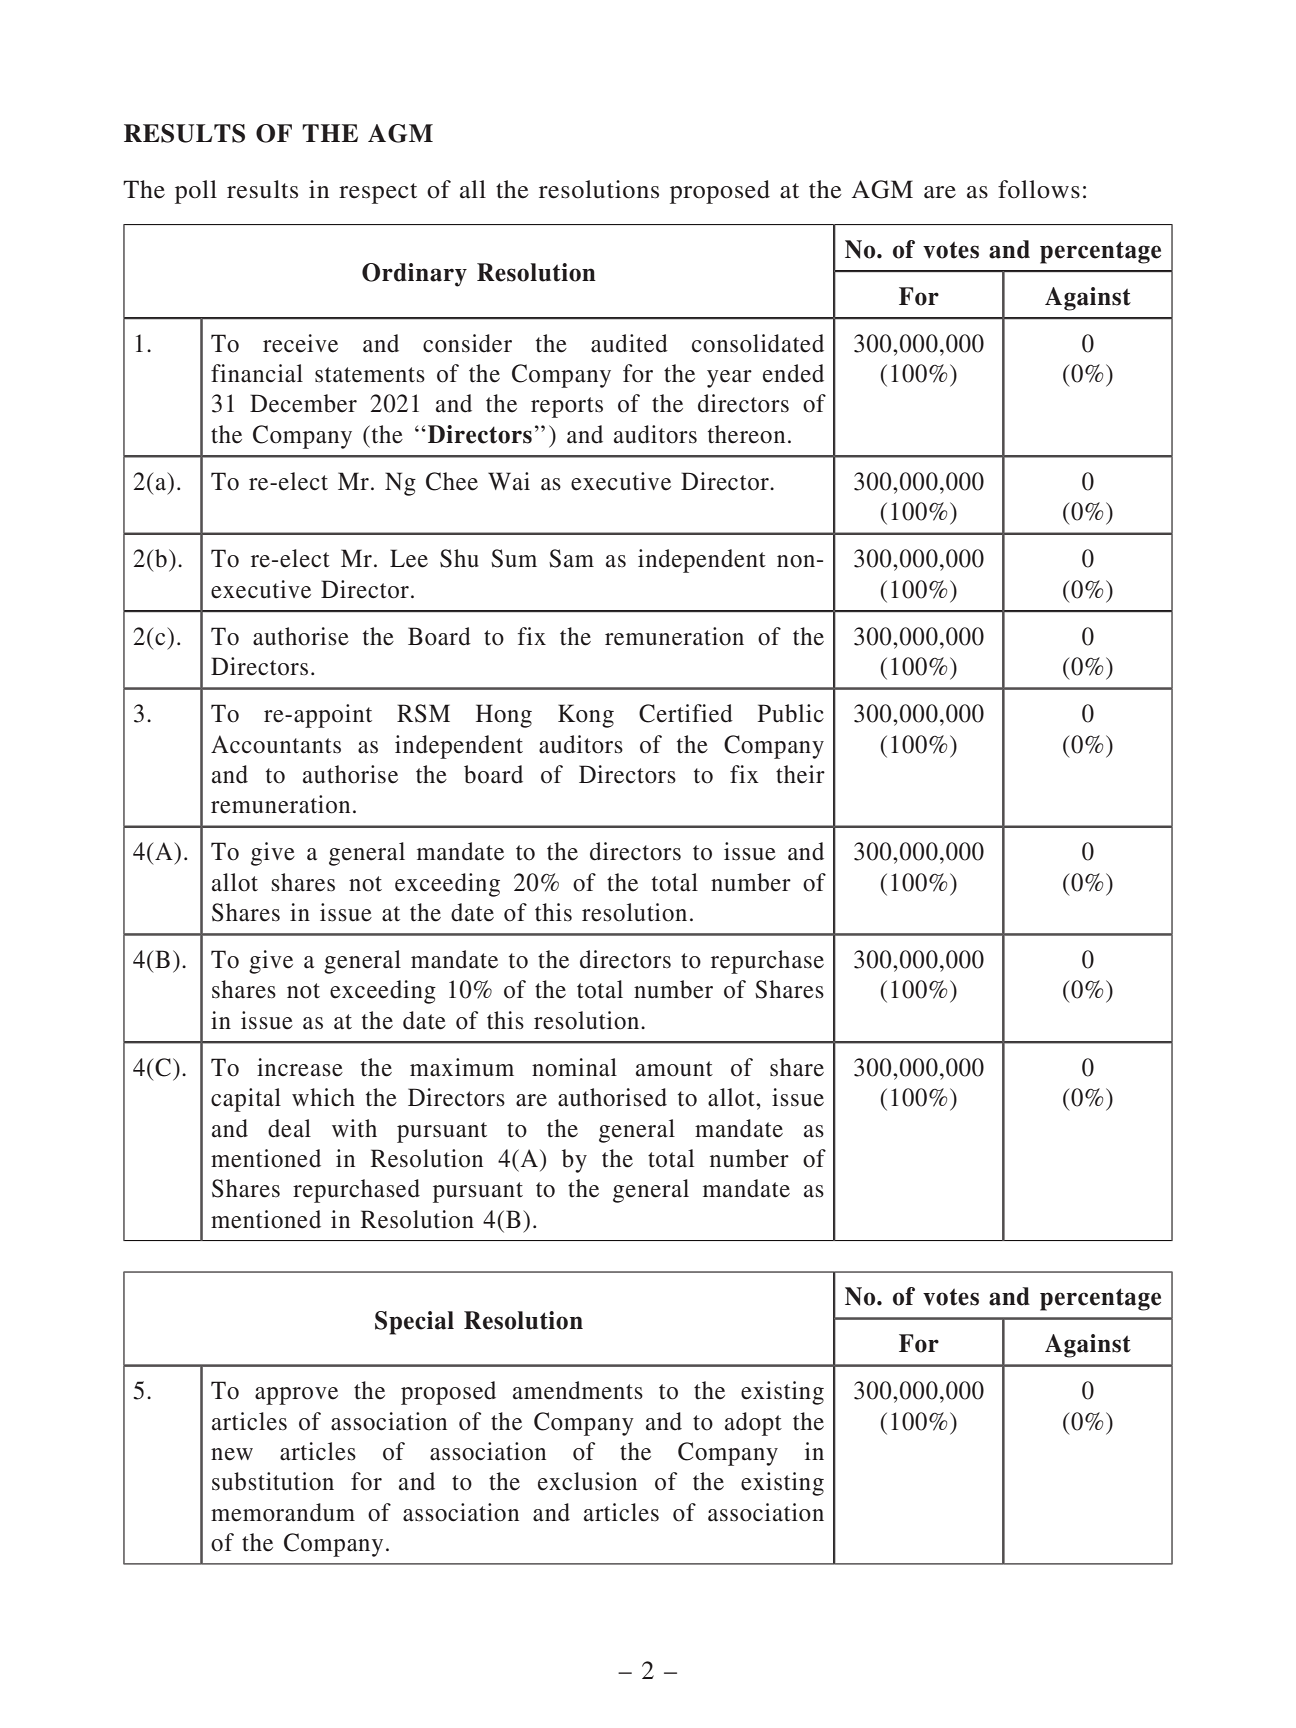 This screenshot has width=1296, height=1728. Describe the element at coordinates (1039, 189) in the screenshot. I see `follows` at that location.
